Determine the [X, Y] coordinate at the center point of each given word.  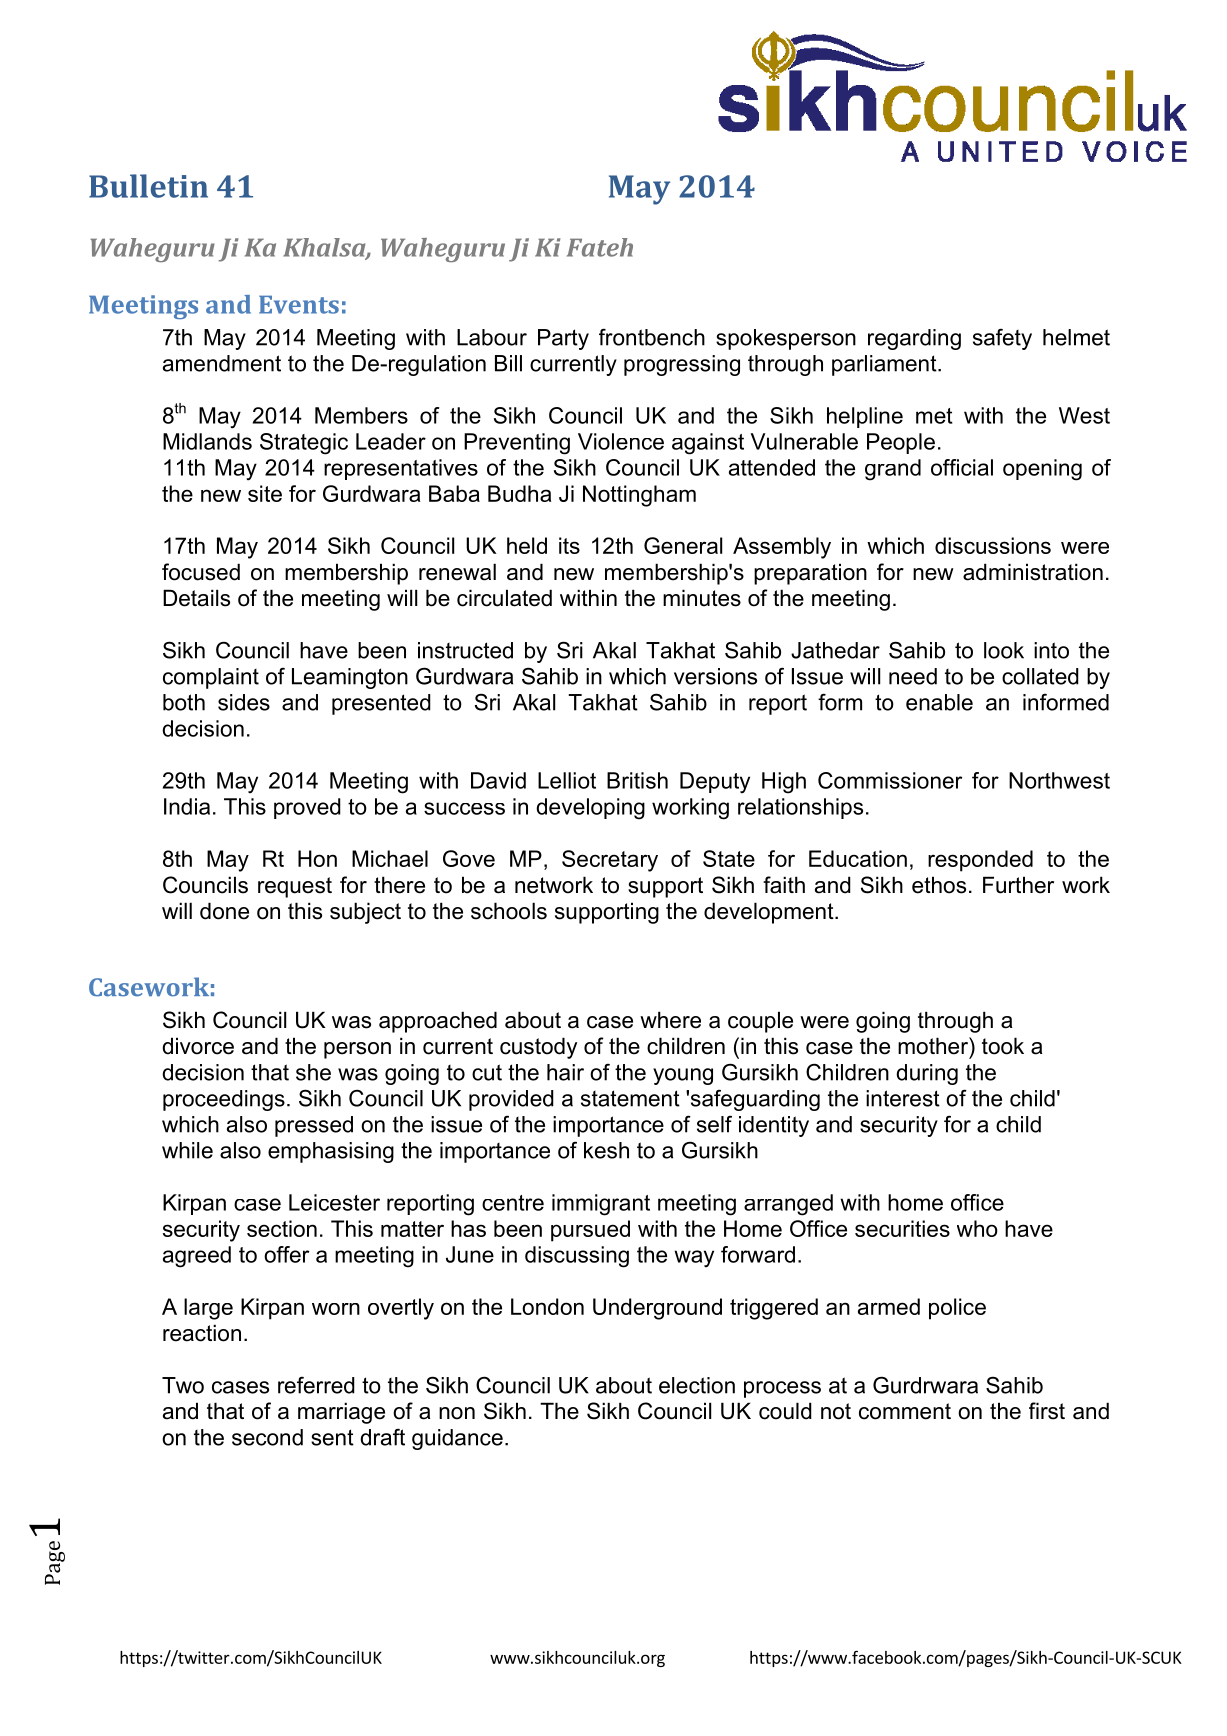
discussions [993, 545]
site [265, 493]
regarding [914, 339]
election [697, 1385]
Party [563, 339]
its [569, 545]
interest [903, 1098]
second [267, 1437]
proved [307, 808]
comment [905, 1411]
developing [590, 809]
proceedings [224, 1100]
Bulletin [148, 186]
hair [565, 1072]
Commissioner [890, 780]
